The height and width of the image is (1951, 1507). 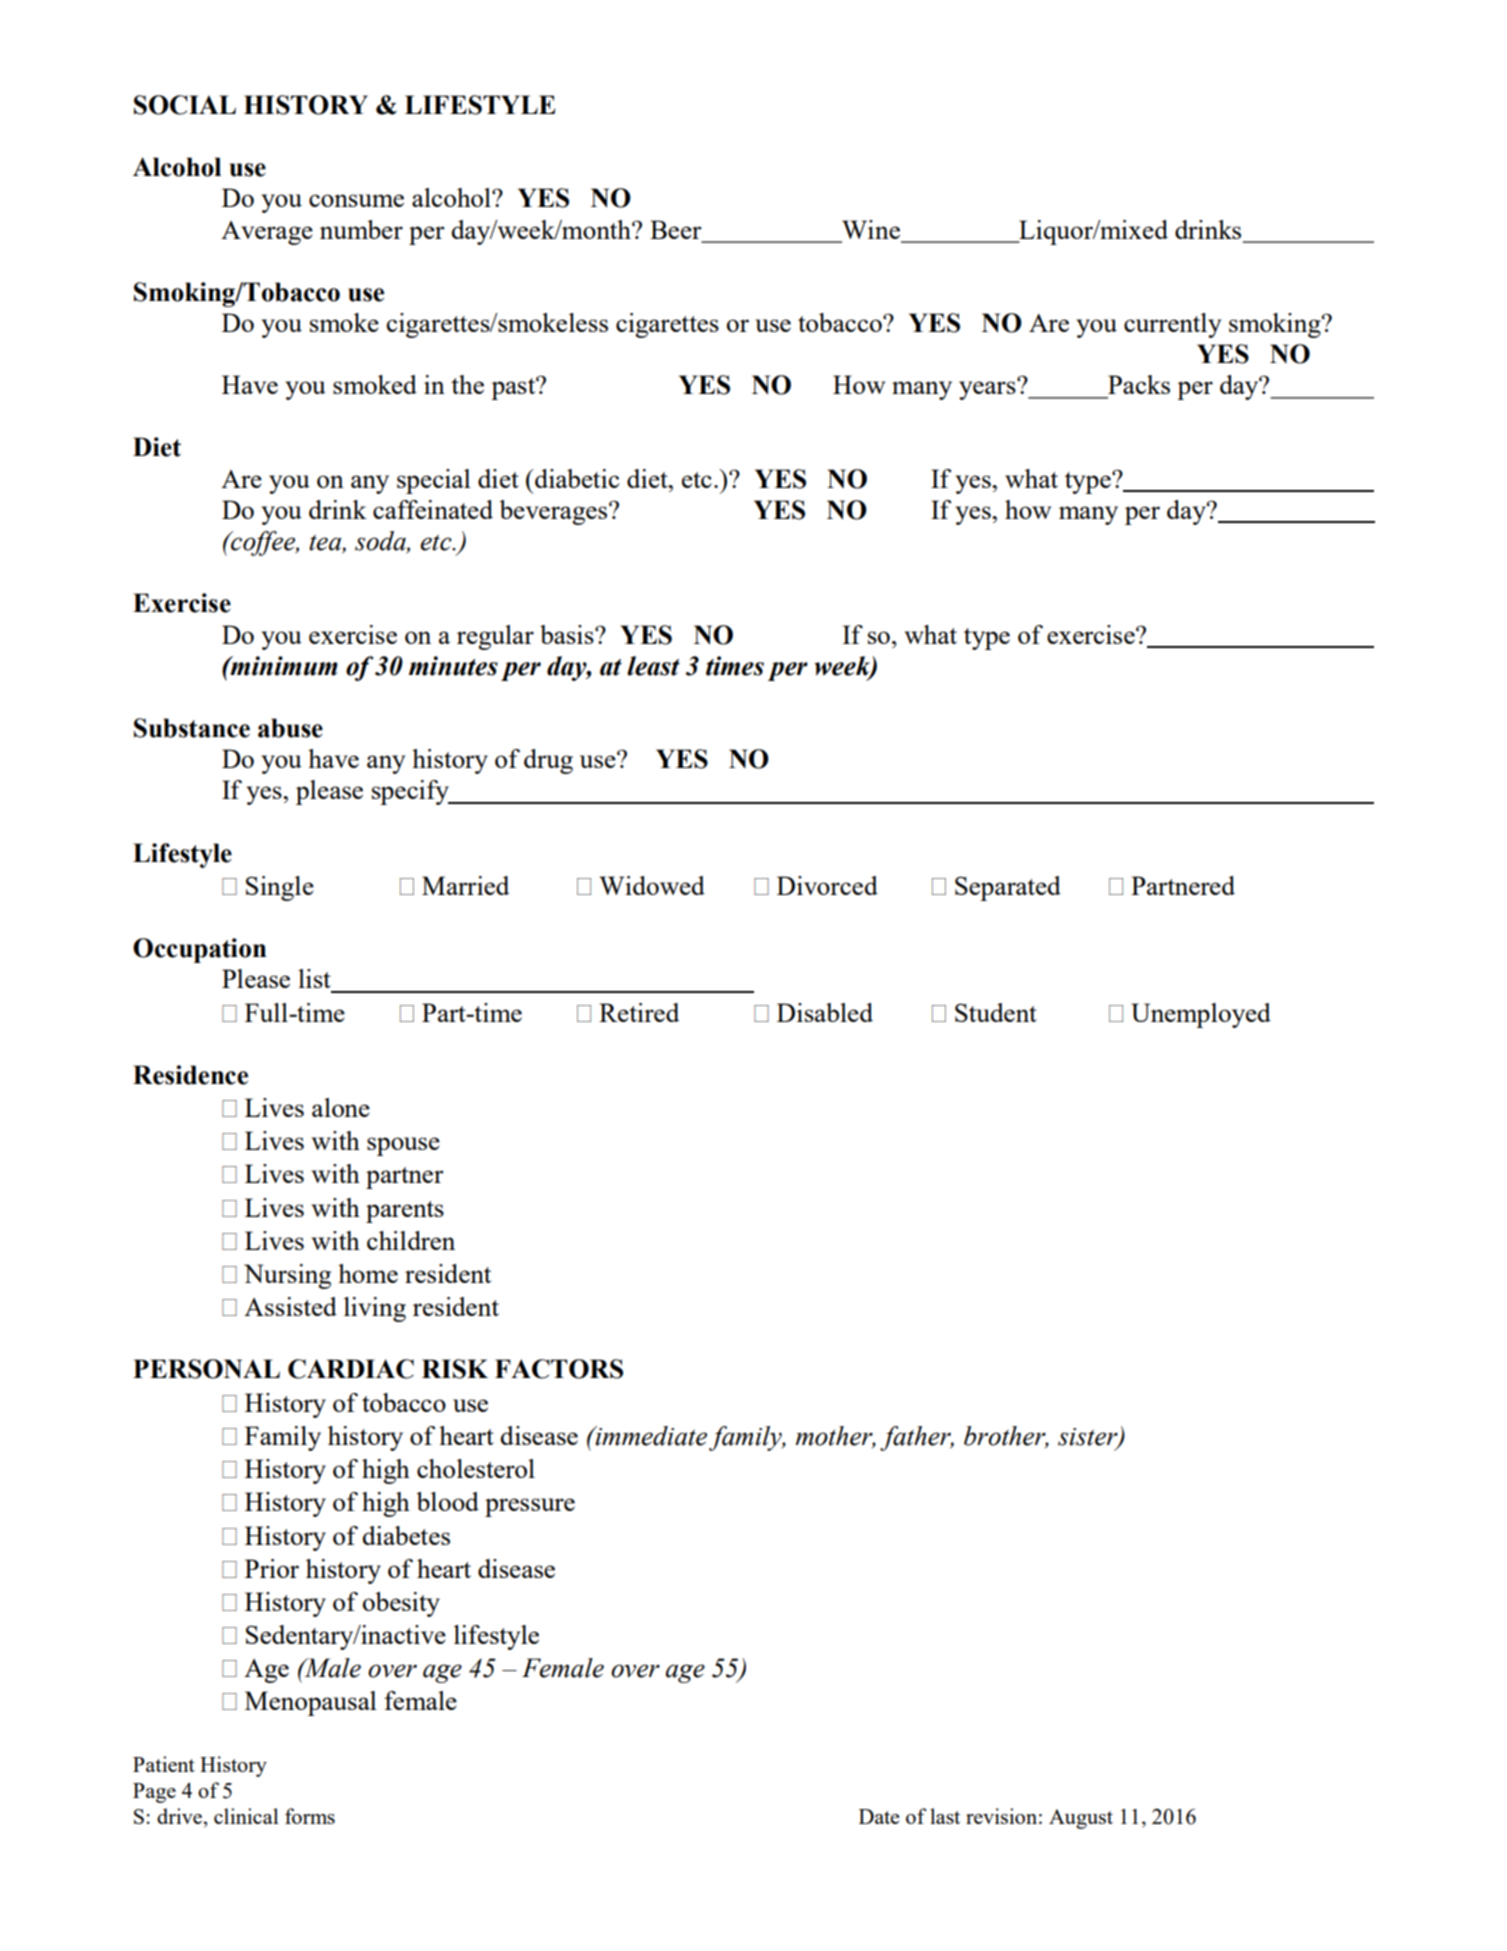 I want to click on forms, so click(x=310, y=1816).
